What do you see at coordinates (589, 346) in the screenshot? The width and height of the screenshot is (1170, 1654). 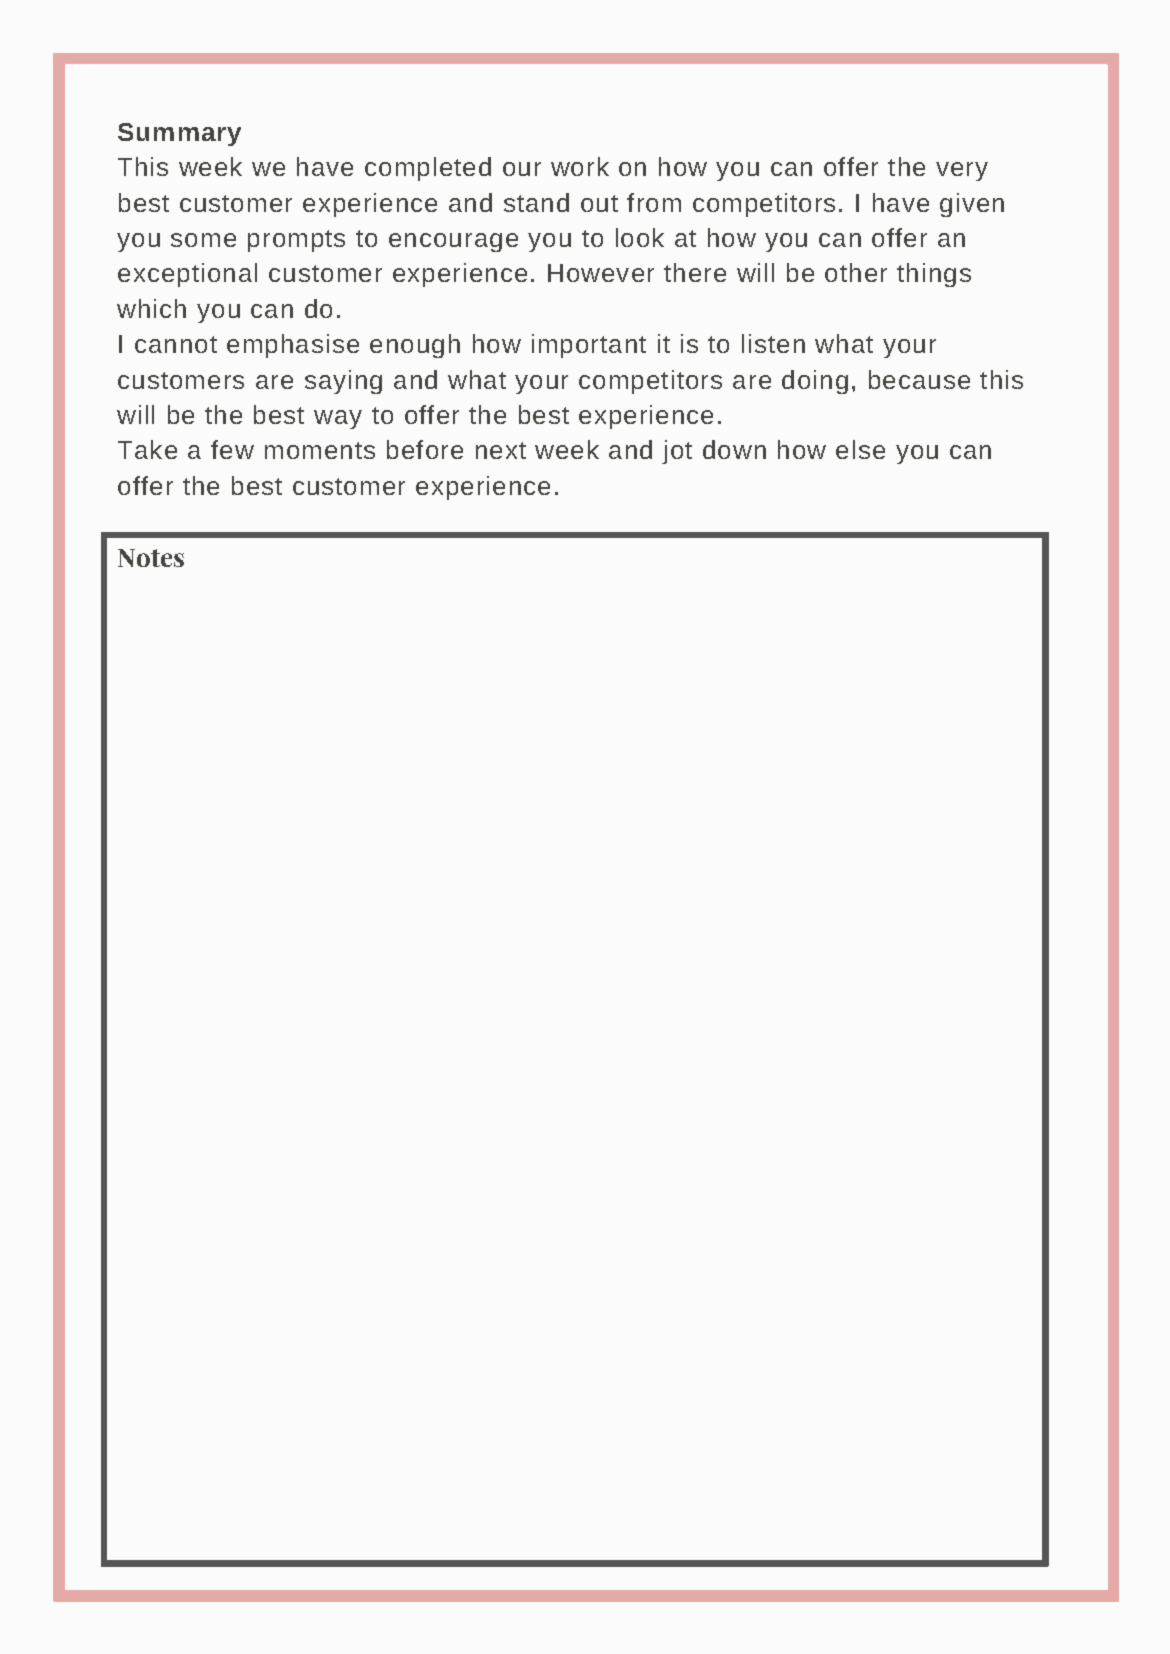 I see `important` at bounding box center [589, 346].
